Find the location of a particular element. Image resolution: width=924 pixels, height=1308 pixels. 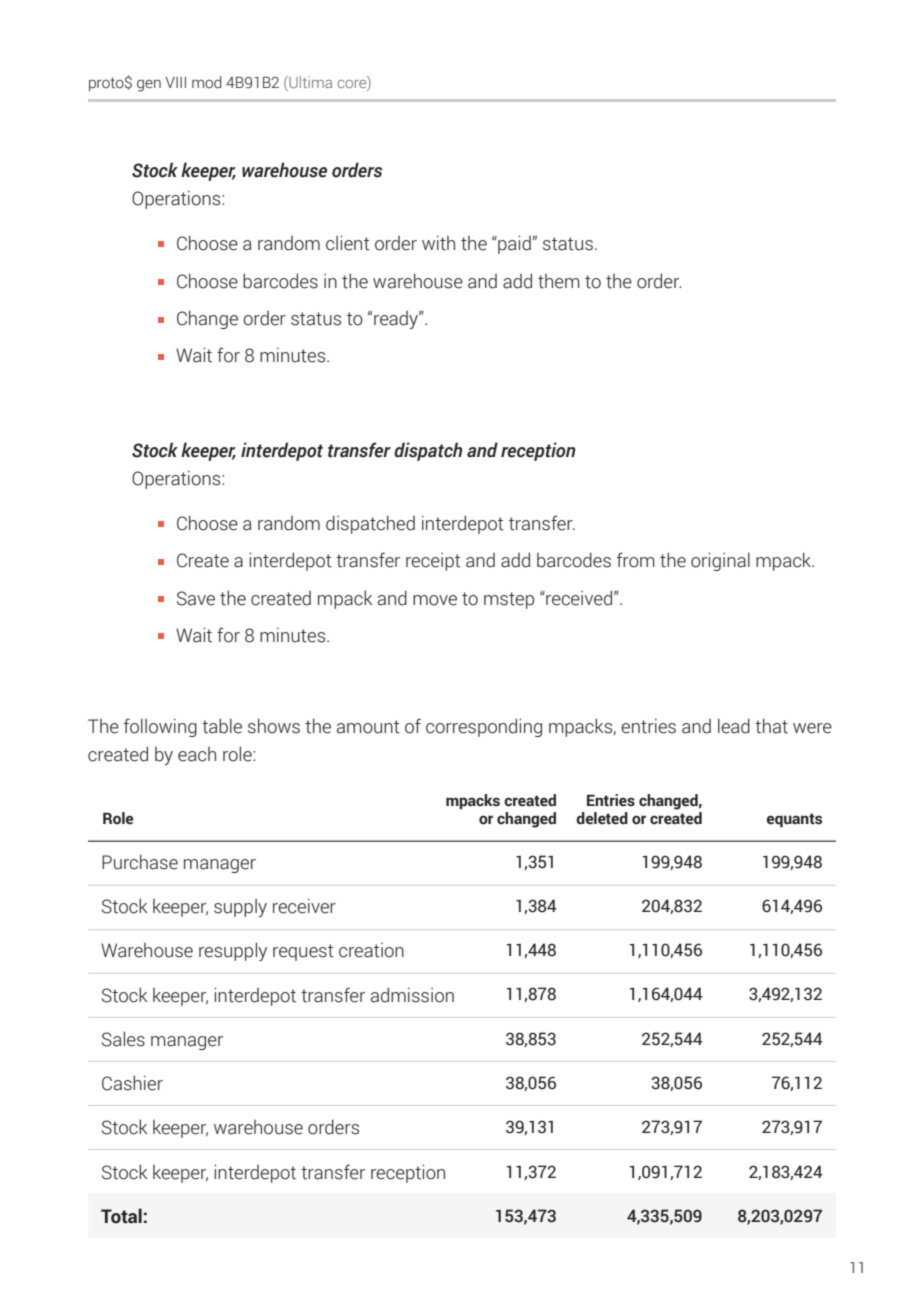

receipt is located at coordinates (433, 562).
